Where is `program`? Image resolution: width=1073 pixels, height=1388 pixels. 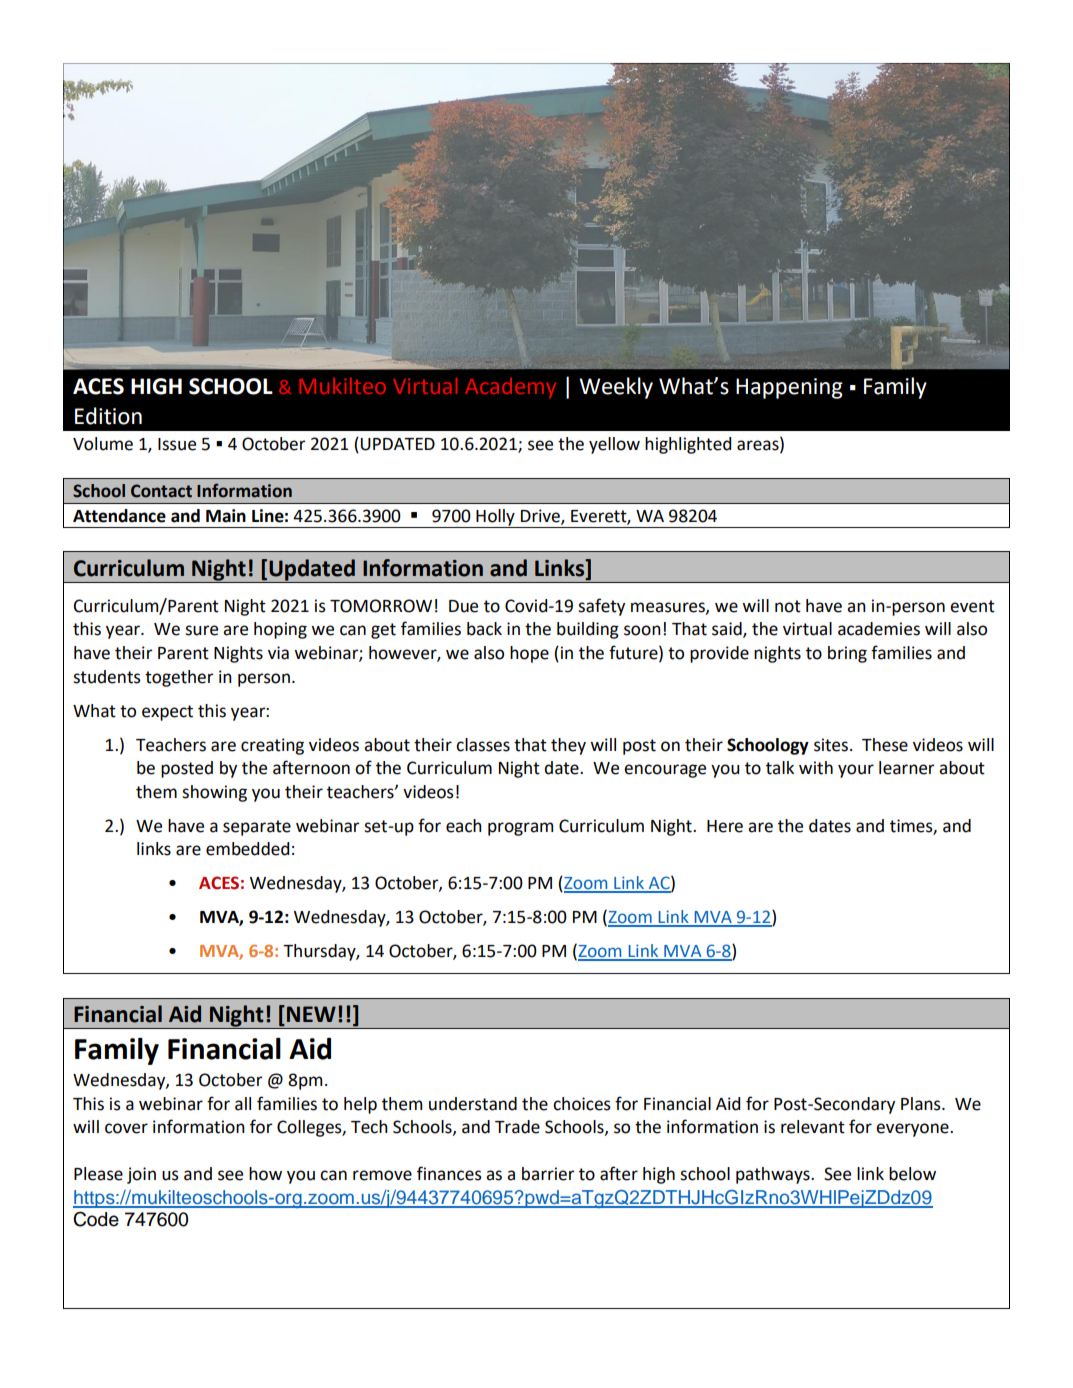 program is located at coordinates (520, 829).
